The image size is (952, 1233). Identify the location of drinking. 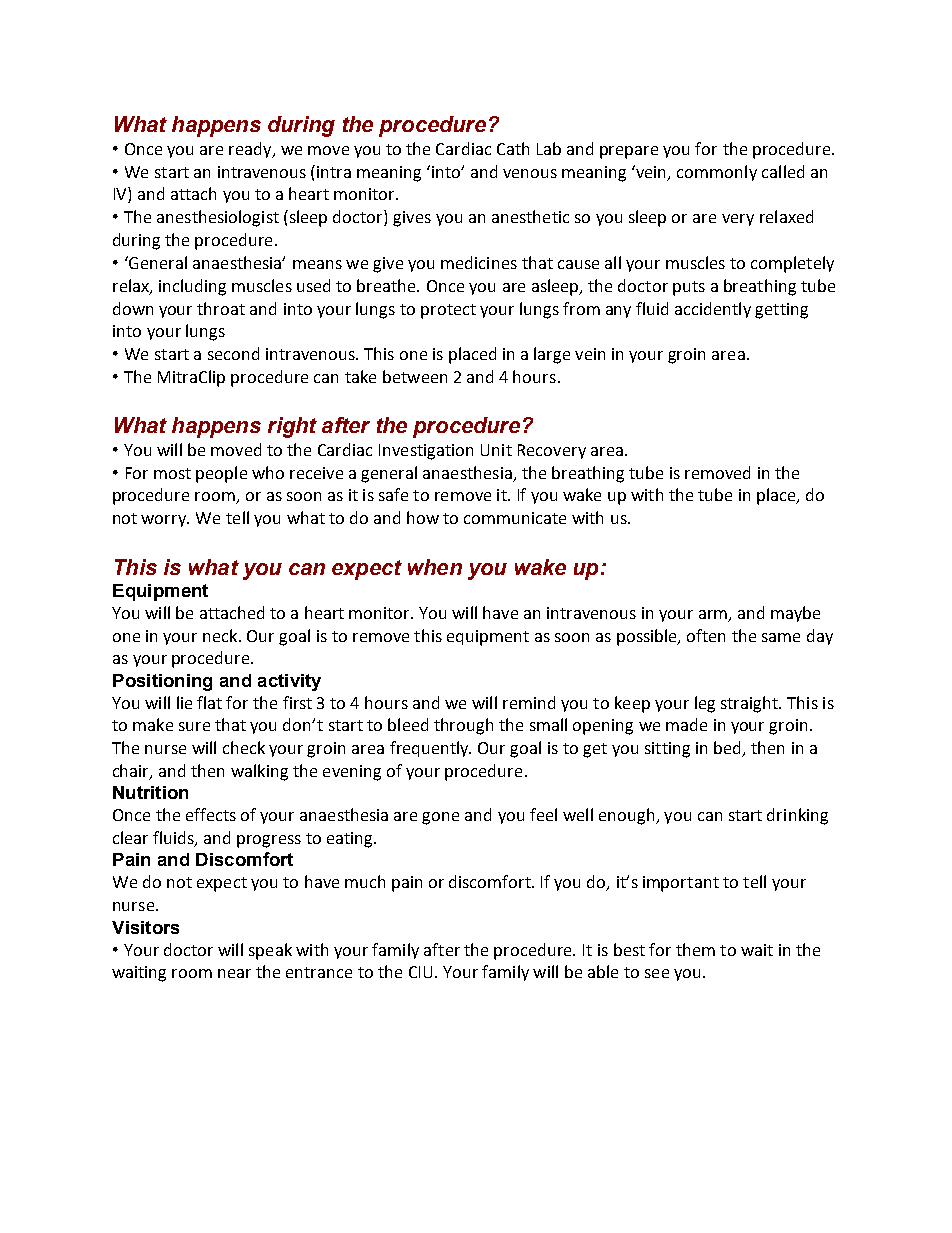
(797, 816).
